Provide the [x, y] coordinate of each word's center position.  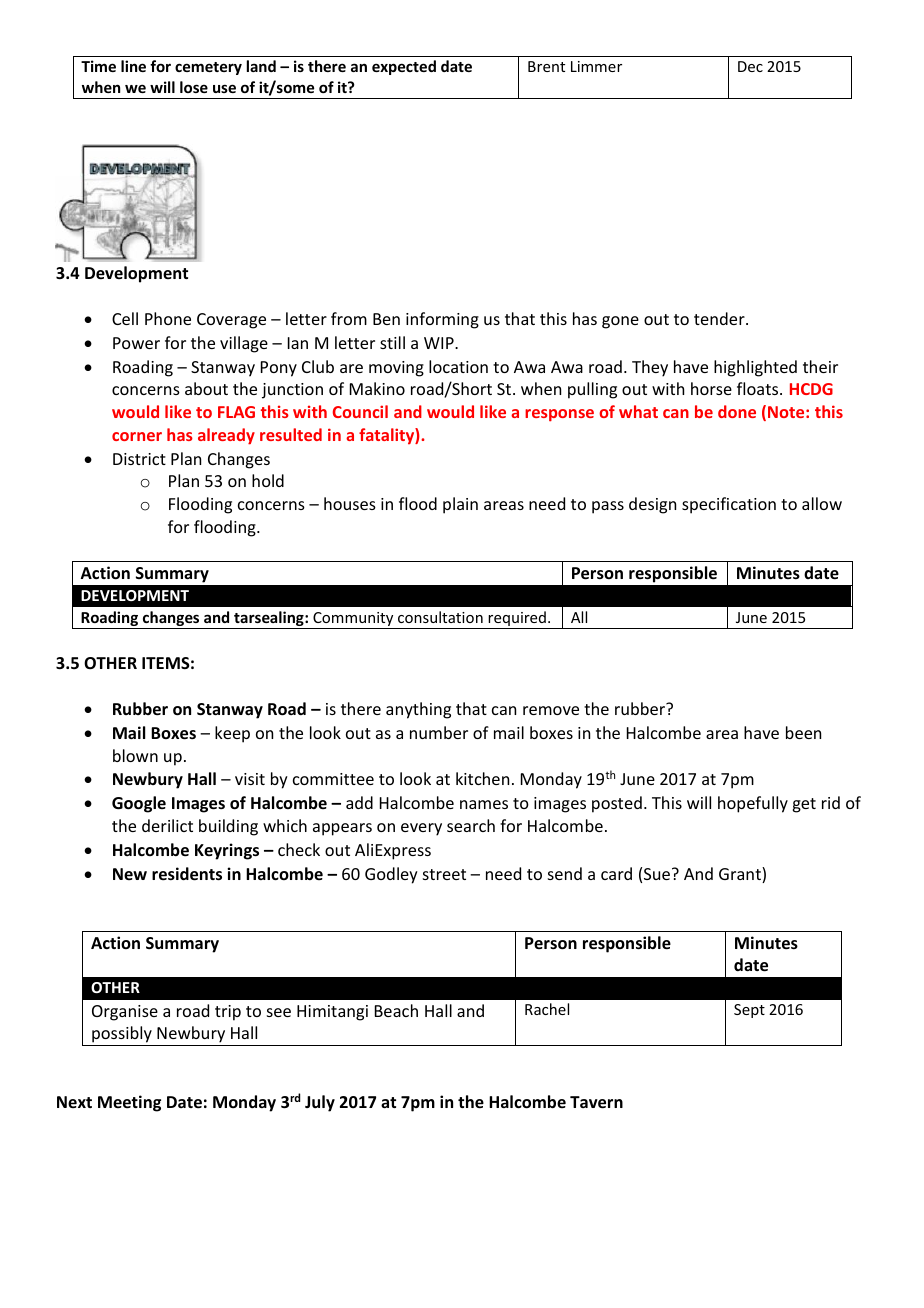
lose [194, 87]
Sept [749, 1011]
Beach [396, 1010]
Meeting [129, 1103]
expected [404, 67]
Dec [750, 66]
